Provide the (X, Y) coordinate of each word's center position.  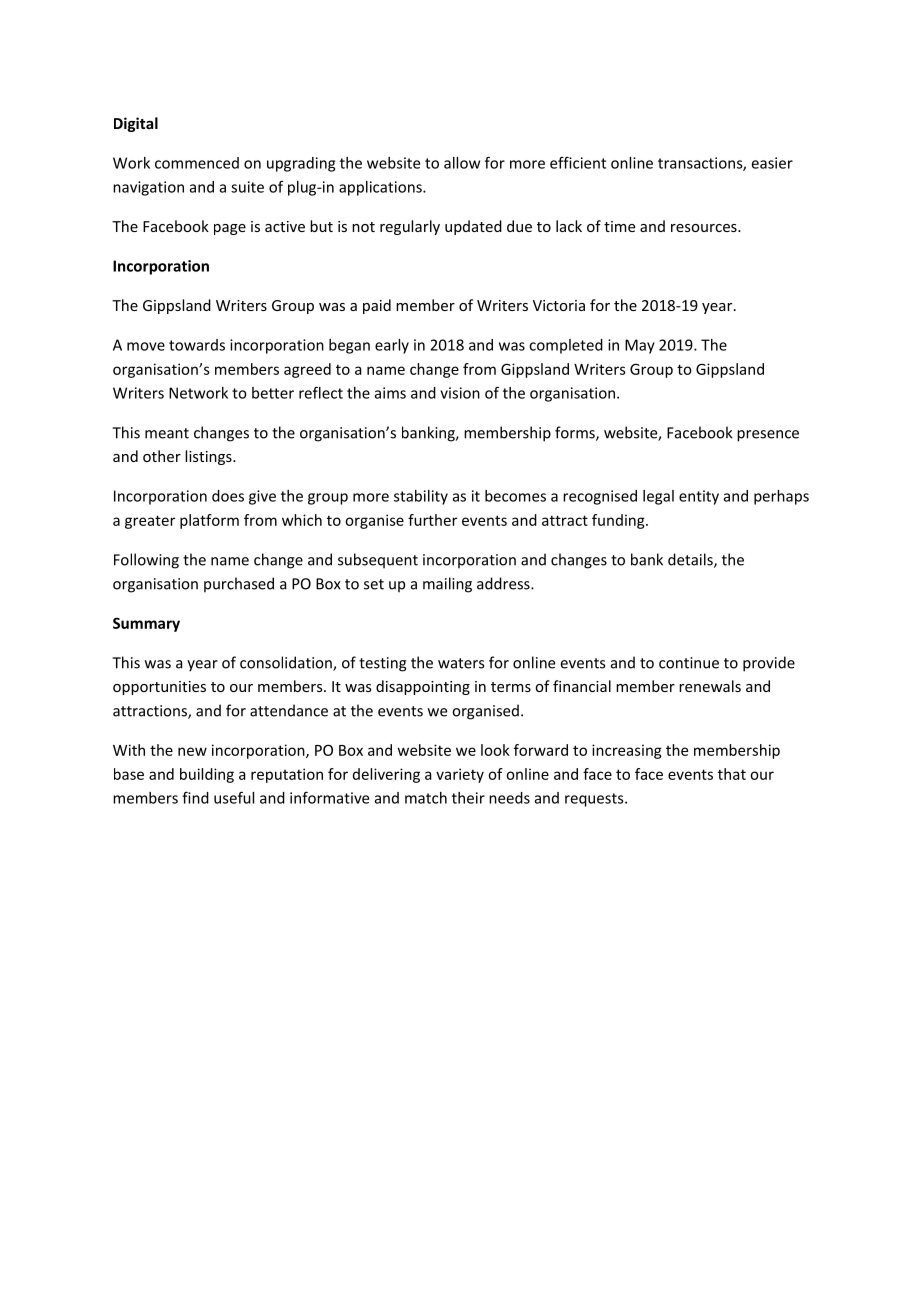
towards (197, 345)
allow (462, 163)
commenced (197, 163)
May (640, 346)
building (207, 775)
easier (772, 163)
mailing (447, 585)
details (691, 560)
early (392, 346)
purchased (239, 584)
